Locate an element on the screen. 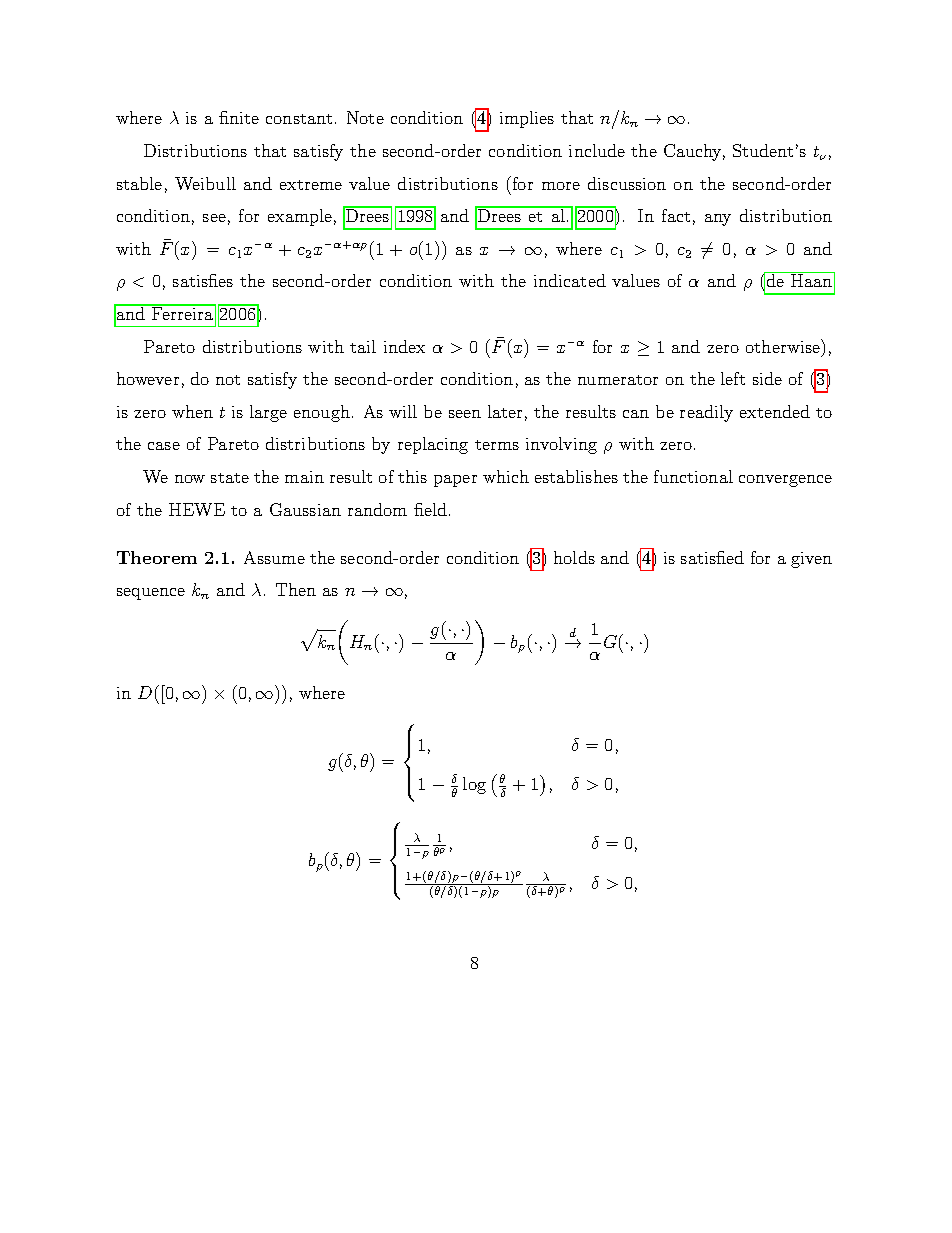 The height and width of the screenshot is (1233, 952). Then is located at coordinates (296, 589).
